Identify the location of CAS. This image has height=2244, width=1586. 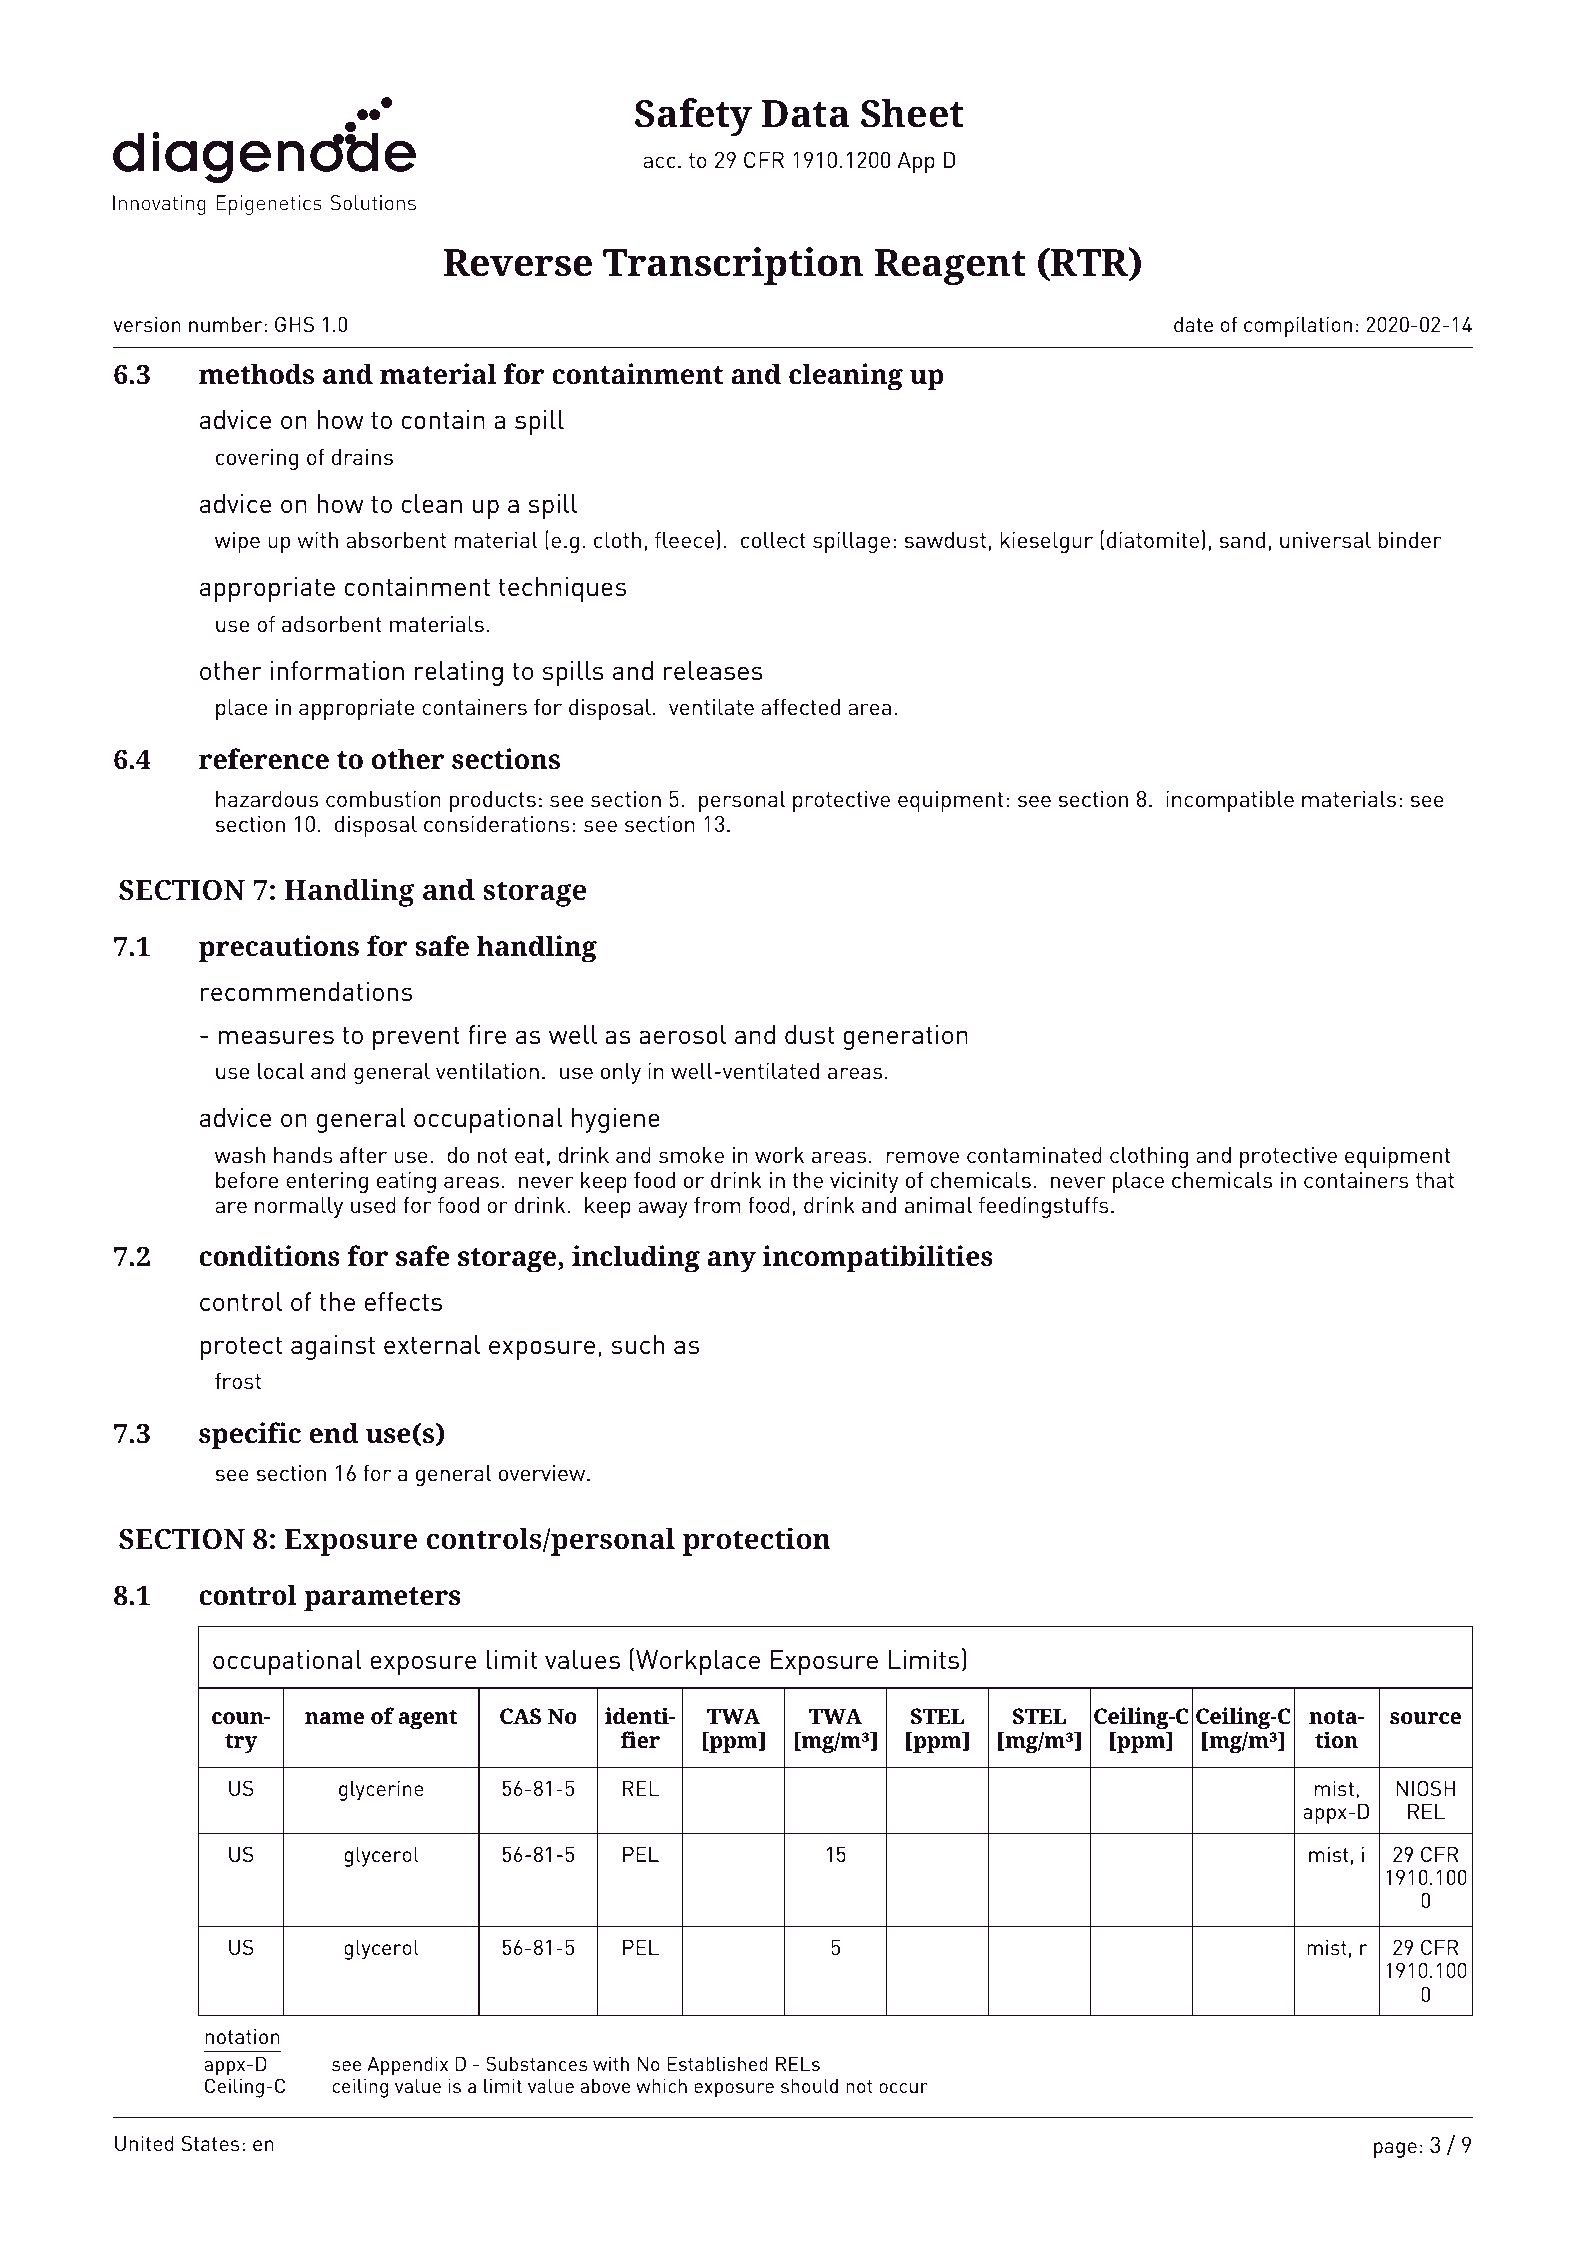
(520, 1716).
